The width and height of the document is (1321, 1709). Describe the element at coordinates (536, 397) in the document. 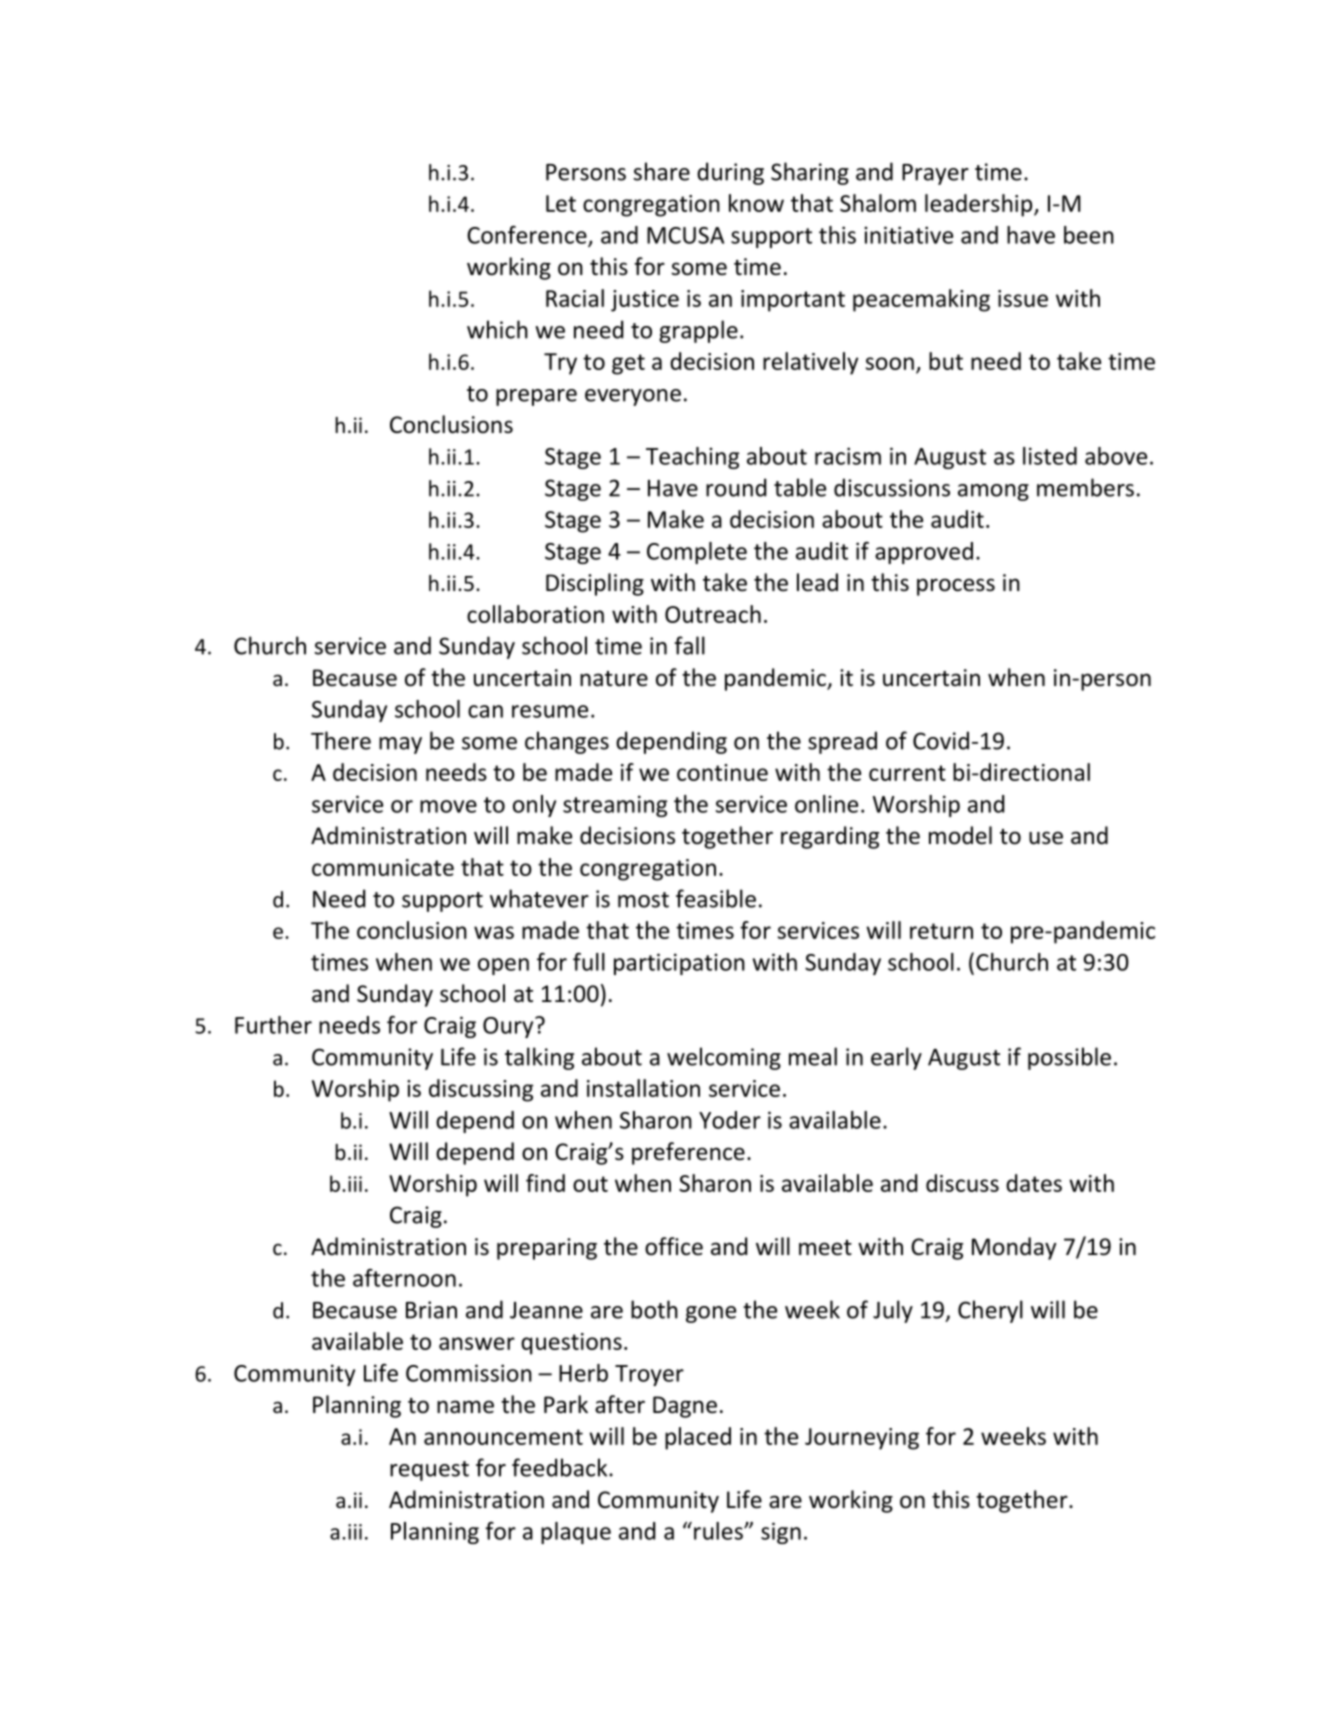

I see `prepare` at that location.
